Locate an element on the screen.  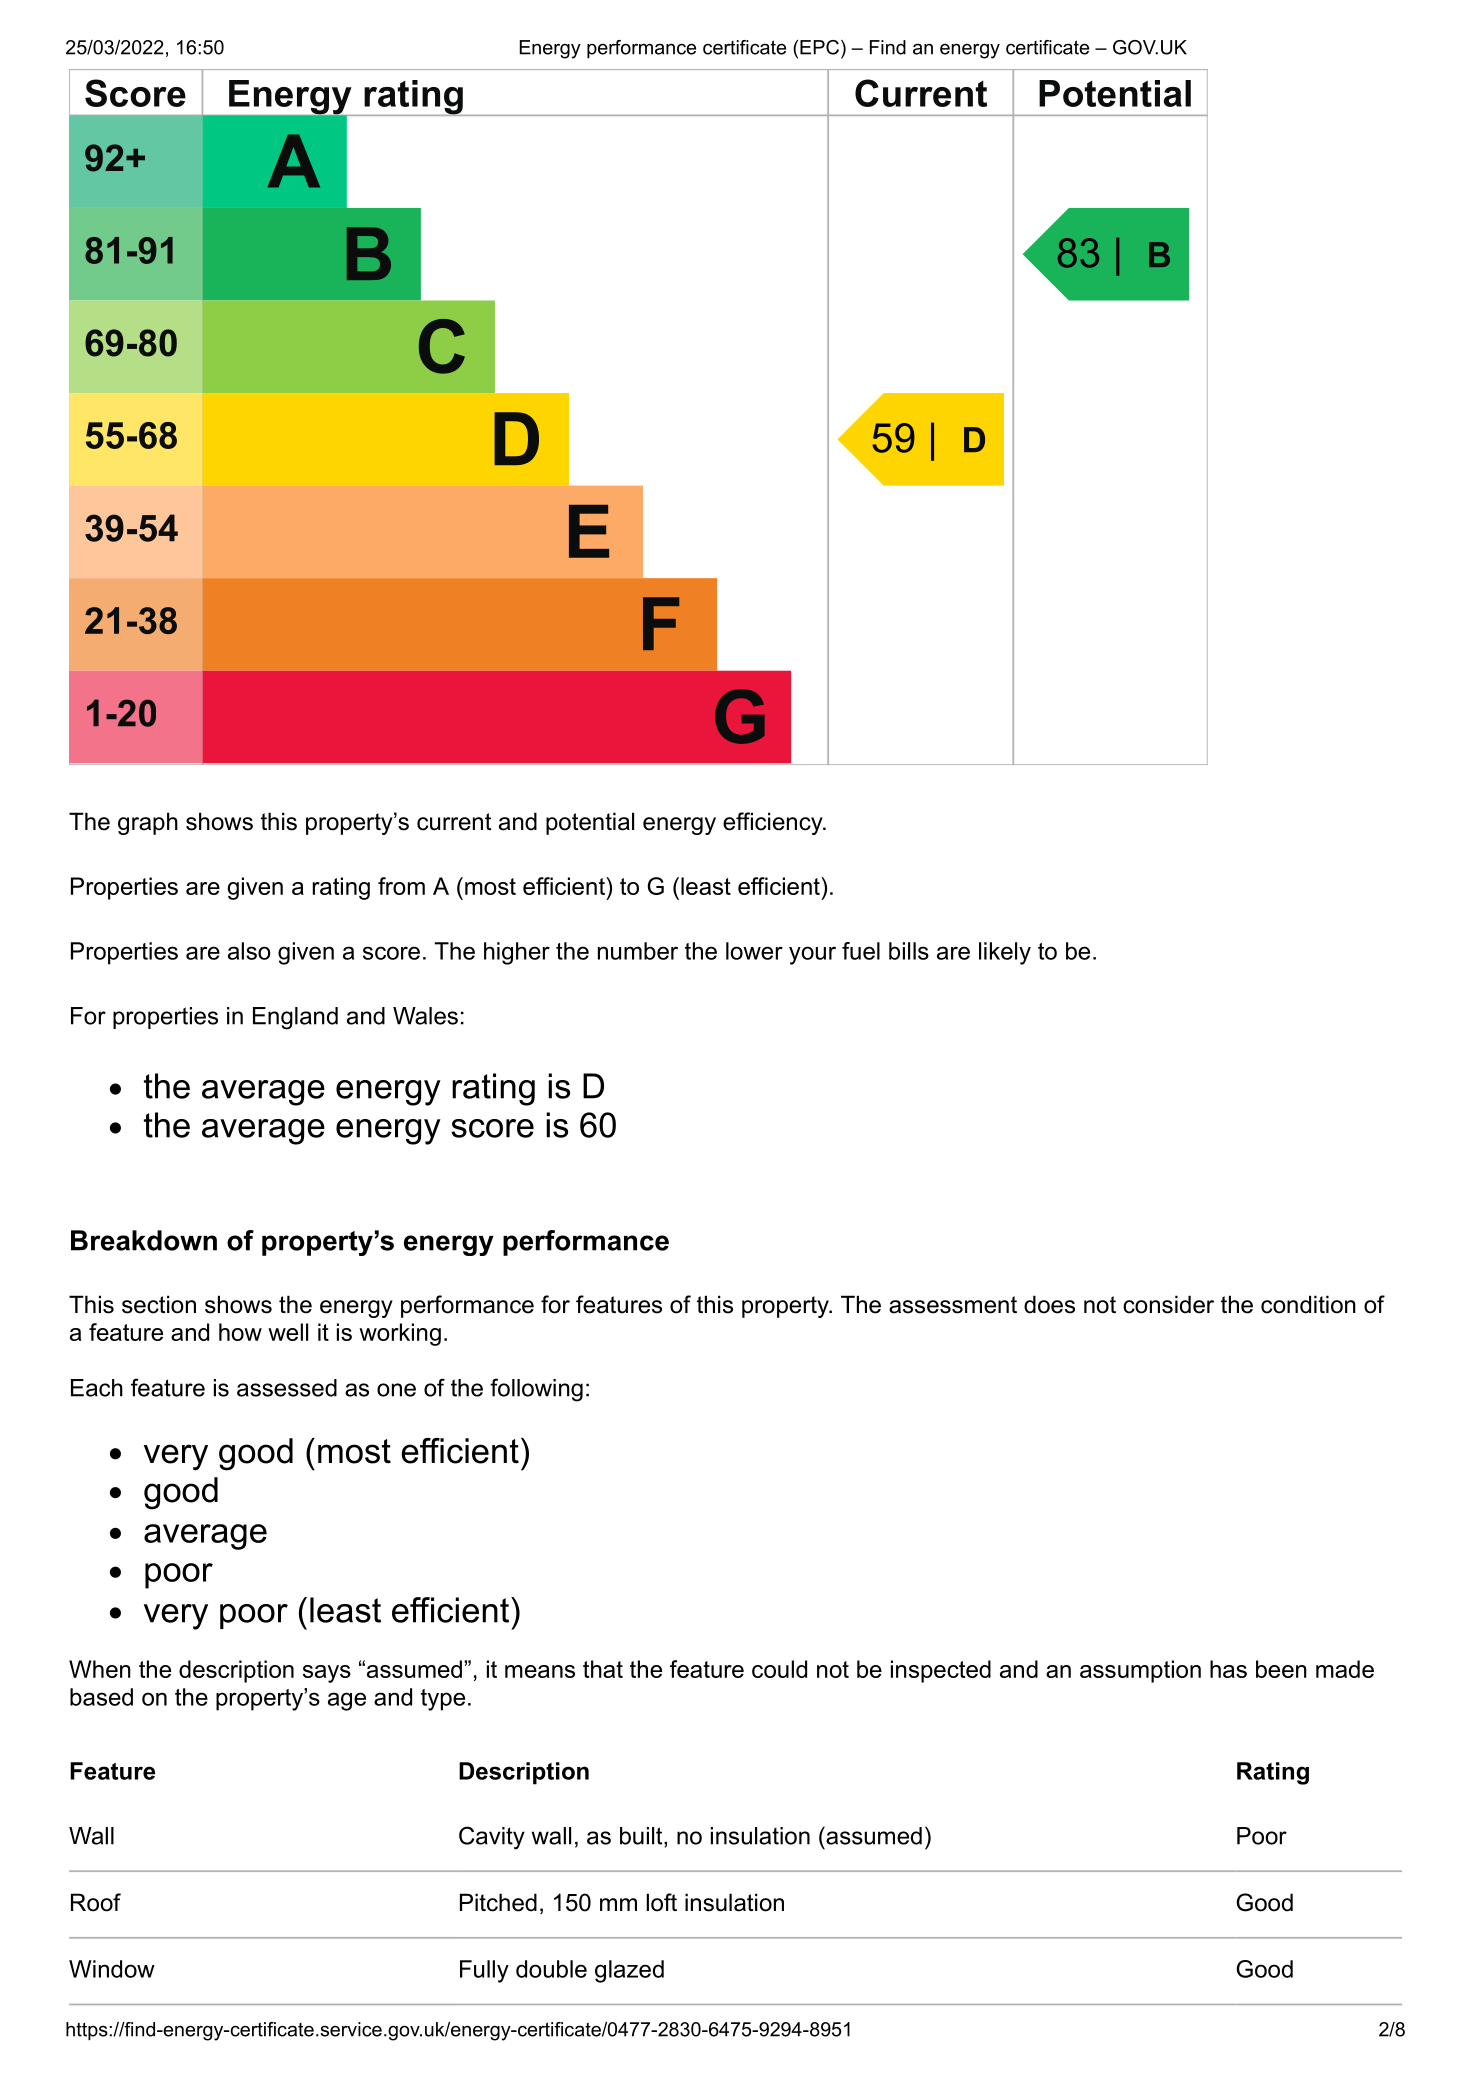
graph is located at coordinates (148, 823).
